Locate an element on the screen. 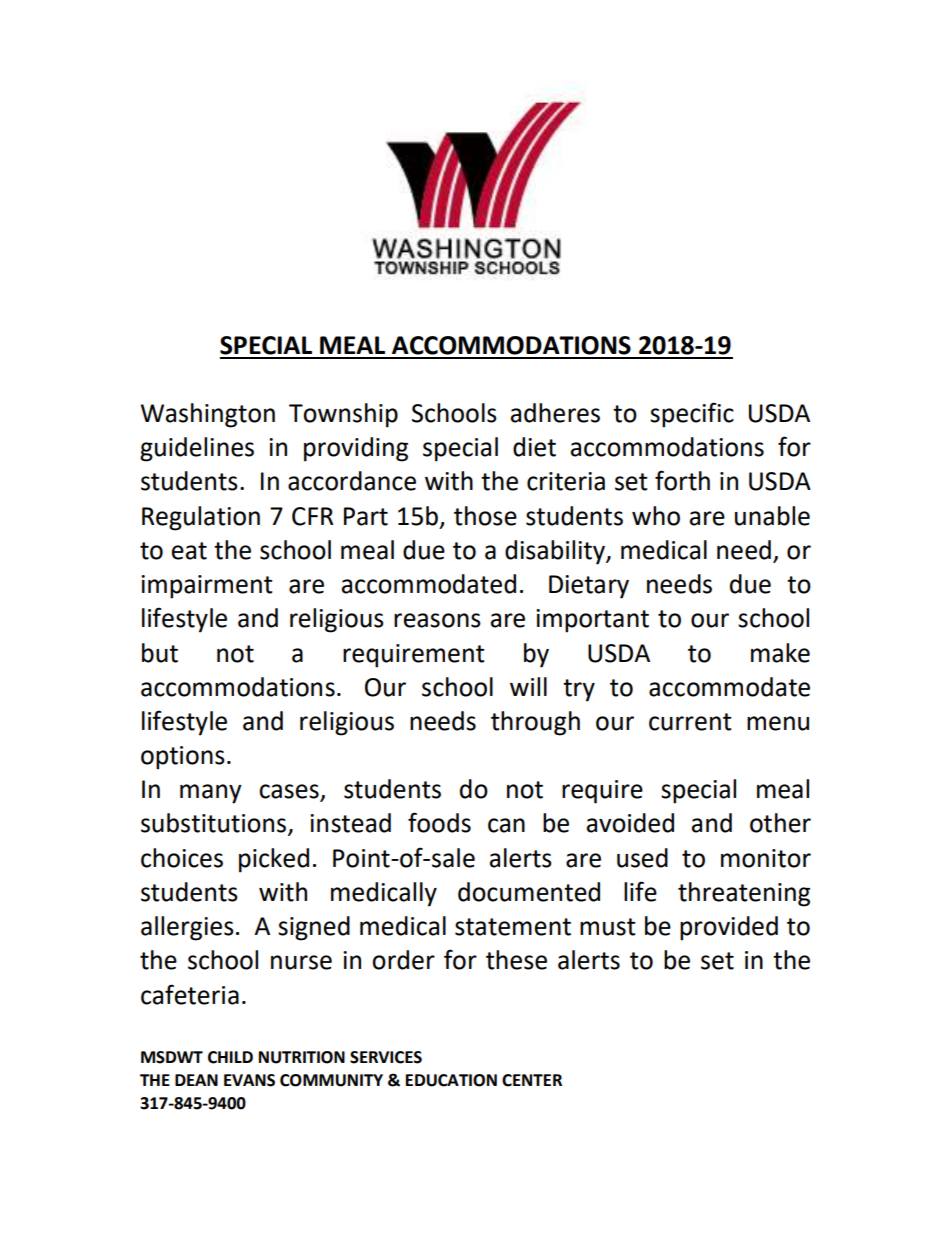  CHILD is located at coordinates (230, 1057).
